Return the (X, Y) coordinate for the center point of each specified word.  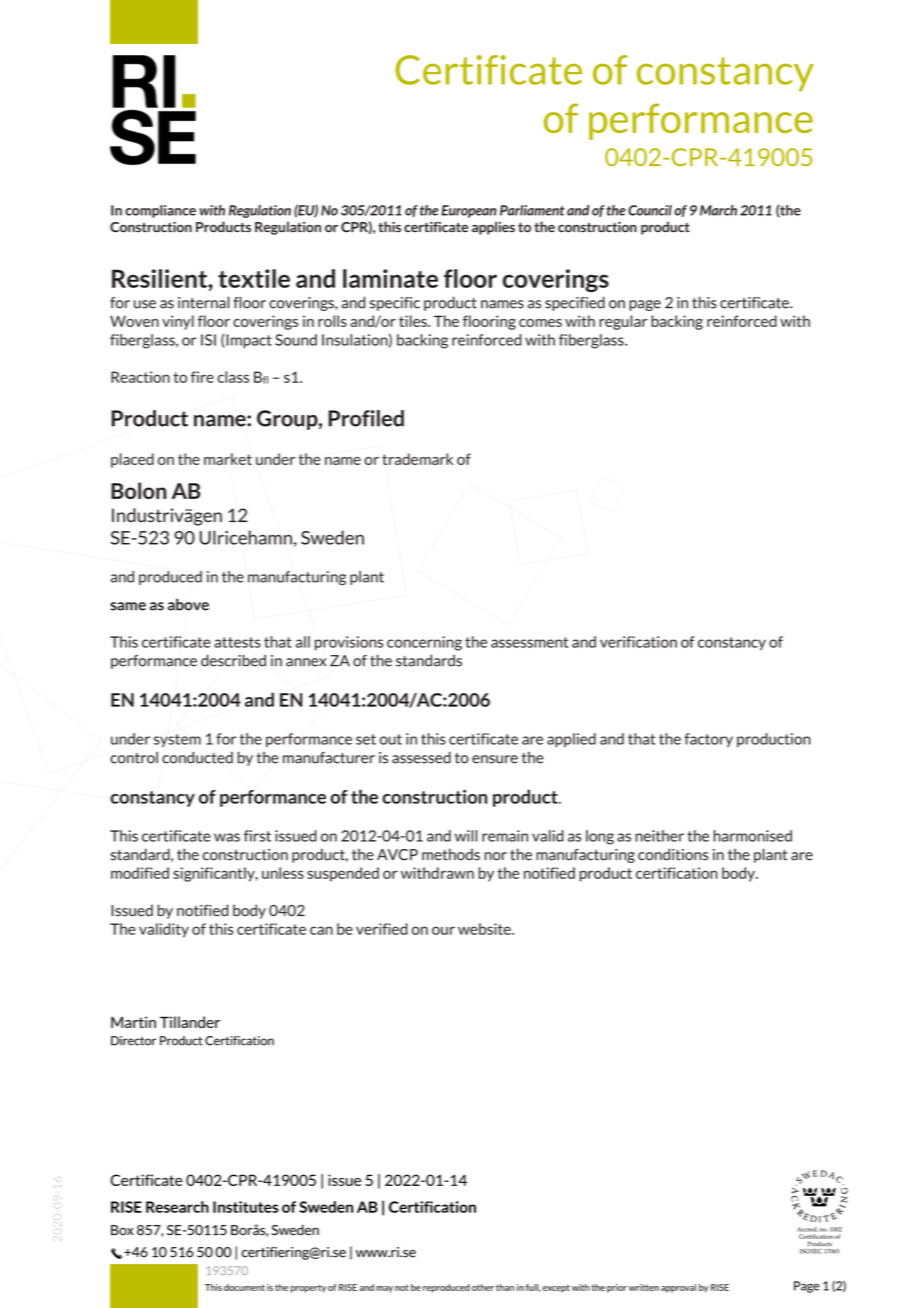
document (244, 1287)
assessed (421, 757)
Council (650, 210)
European (468, 211)
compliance (160, 211)
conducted (197, 757)
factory (708, 740)
